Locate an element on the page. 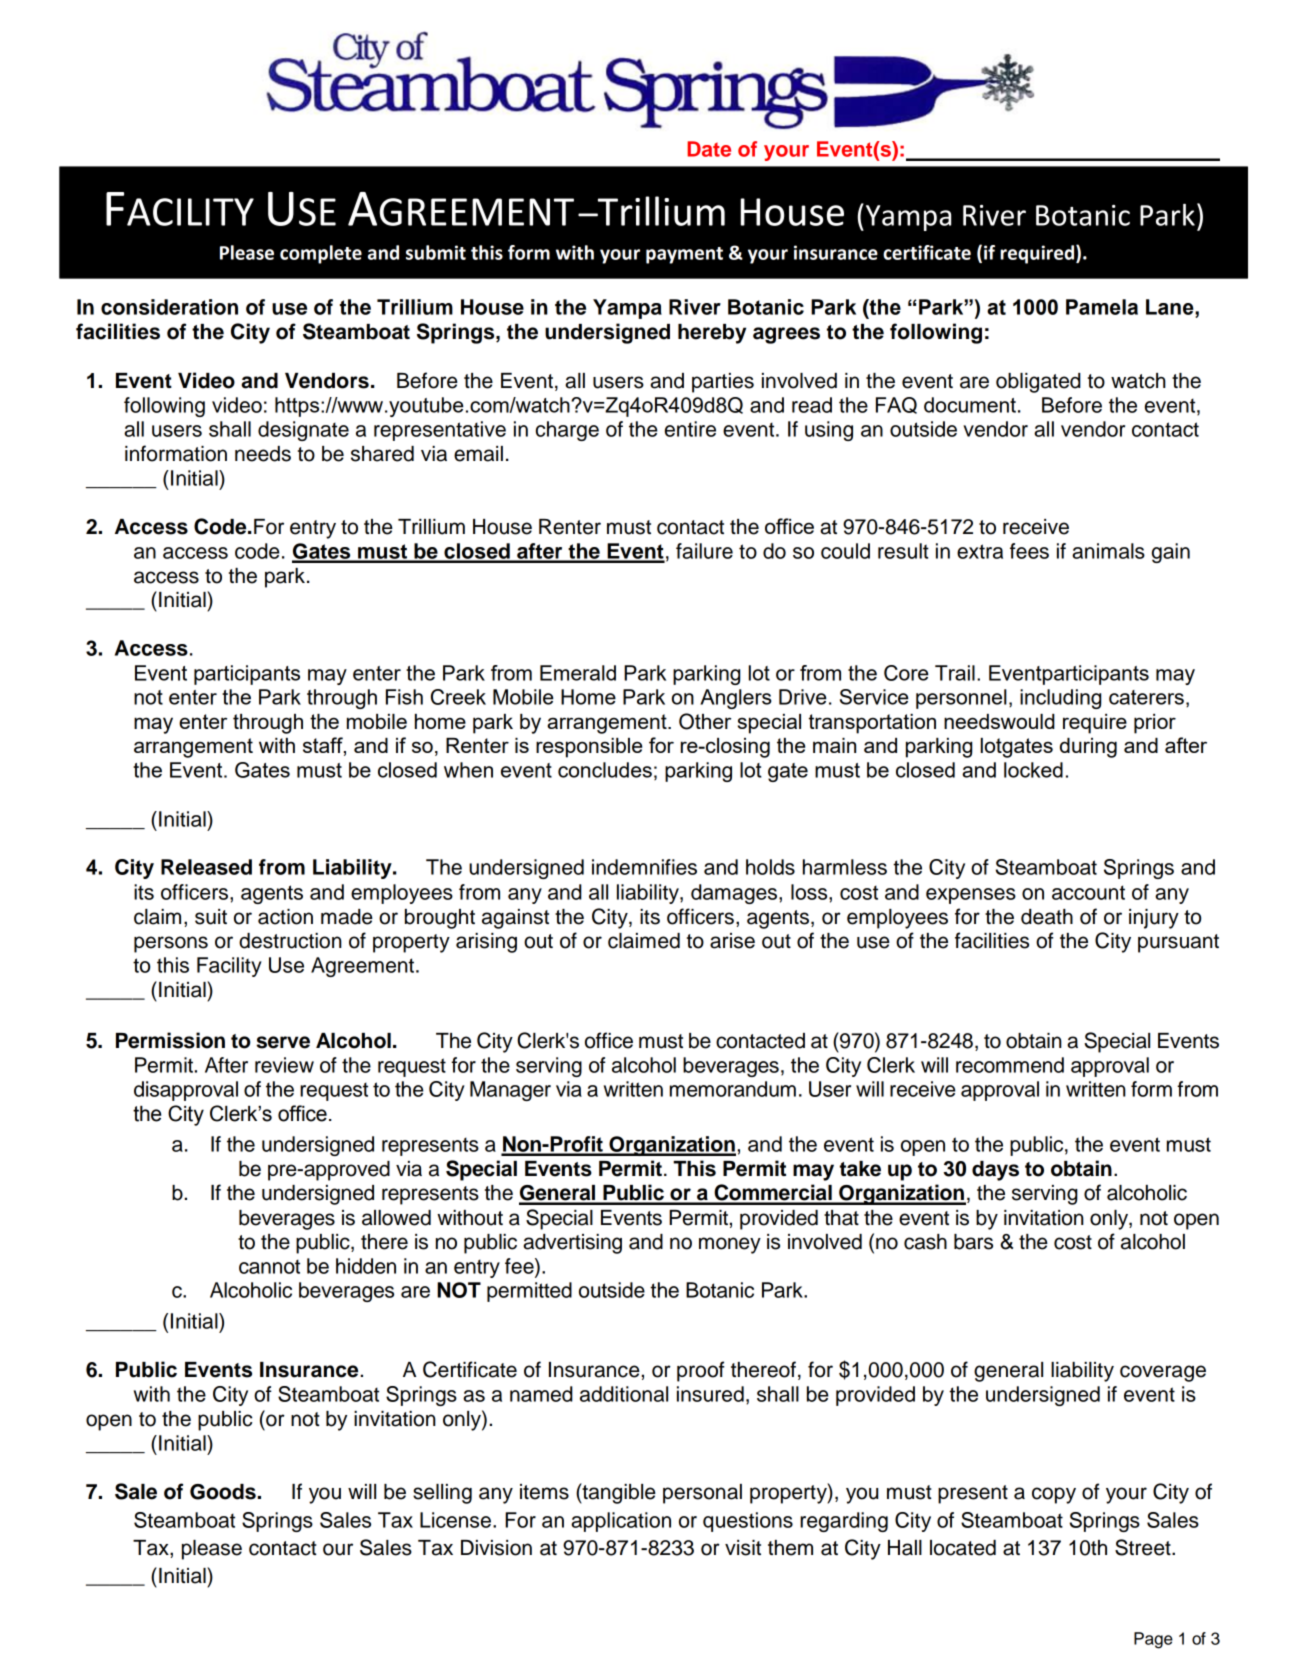  Pamela is located at coordinates (1102, 307).
